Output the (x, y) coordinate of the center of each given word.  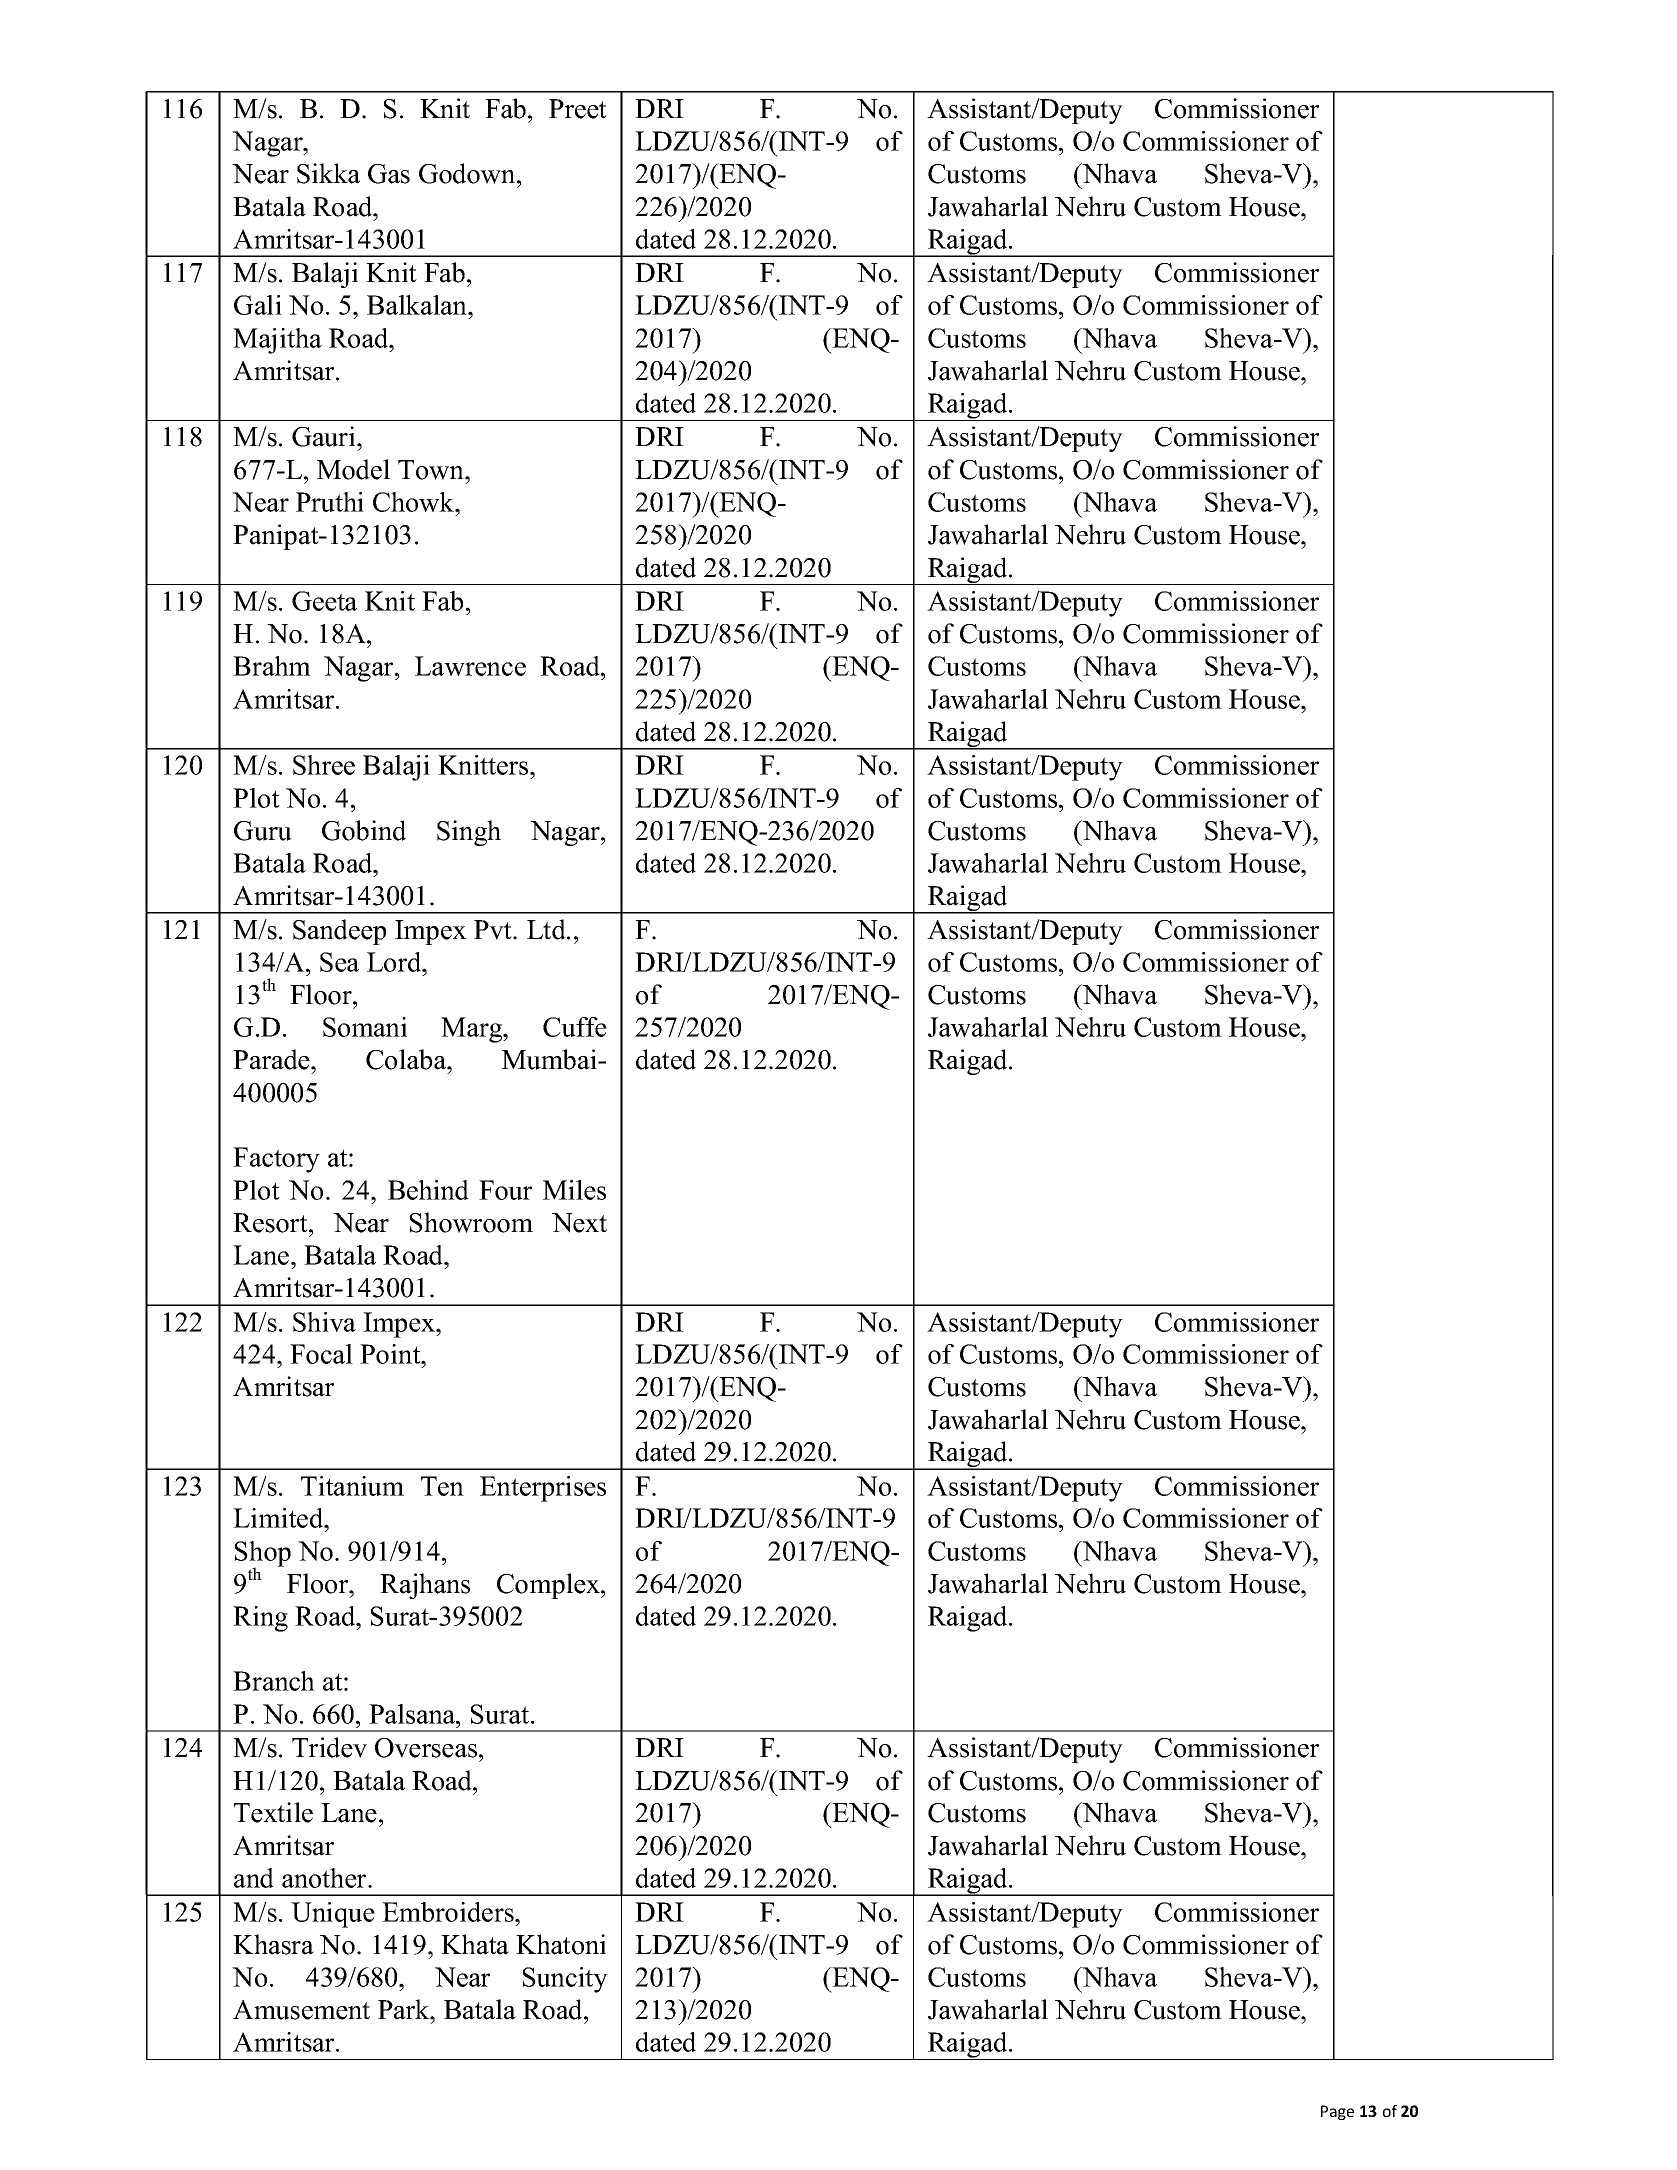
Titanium (352, 1486)
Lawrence (470, 666)
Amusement (301, 2010)
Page (1337, 2112)
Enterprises (543, 1489)
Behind (428, 1190)
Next (579, 1223)
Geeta (324, 601)
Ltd (547, 929)
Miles (574, 1190)
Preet (578, 109)
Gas (389, 174)
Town (432, 470)
